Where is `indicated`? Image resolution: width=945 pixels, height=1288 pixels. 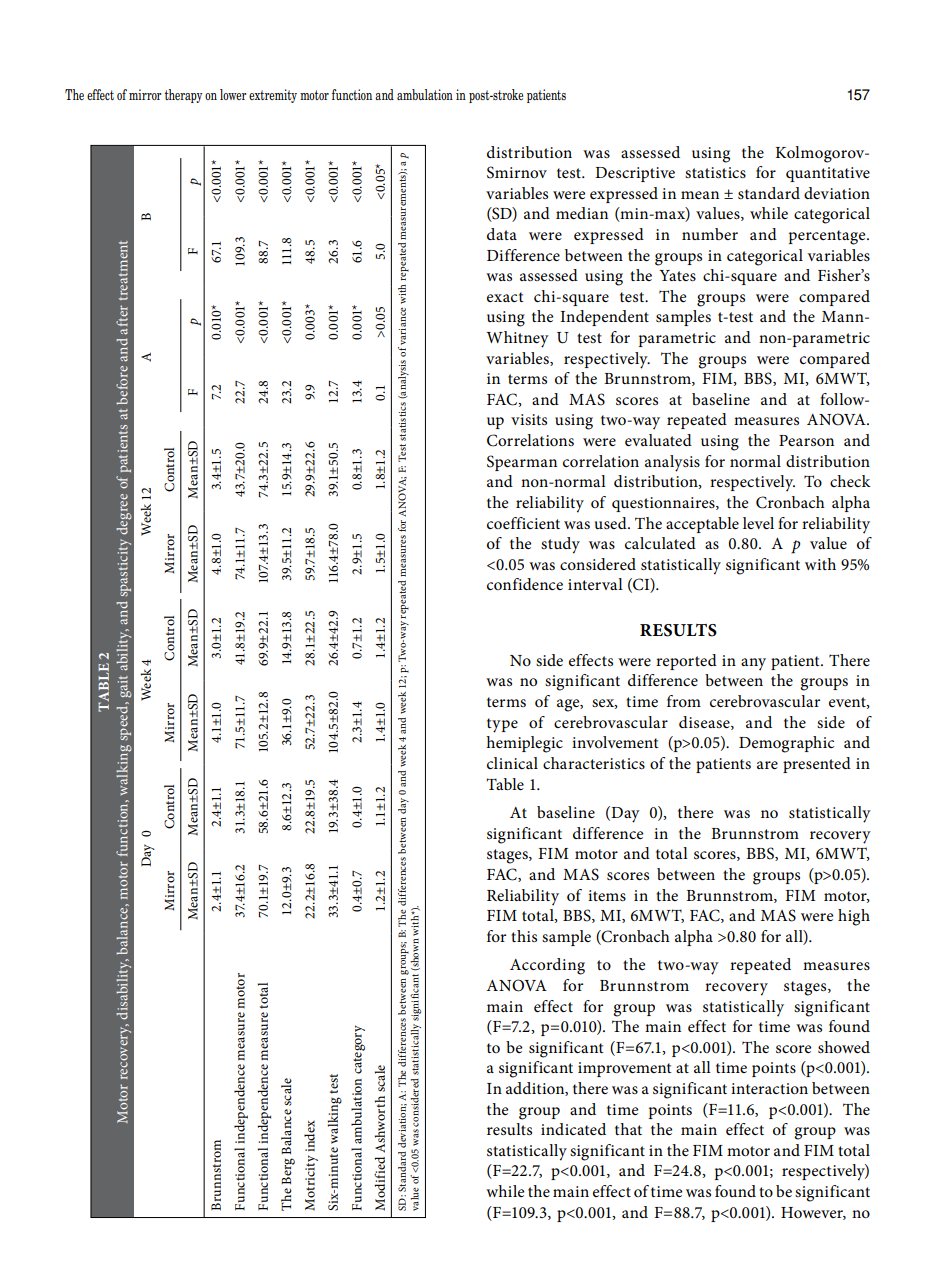 indicated is located at coordinates (573, 1129).
